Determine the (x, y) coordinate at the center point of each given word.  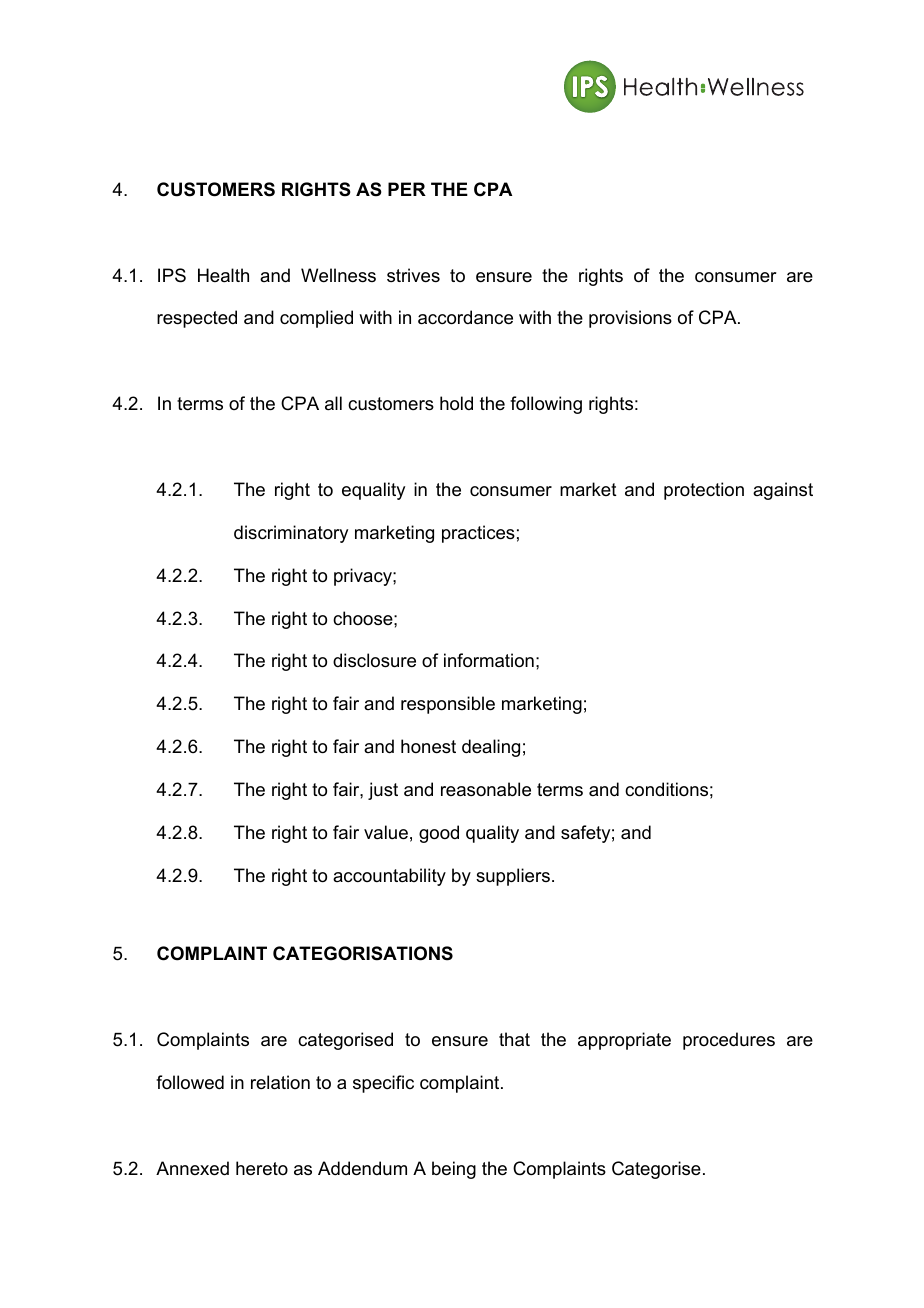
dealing (491, 748)
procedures (729, 1041)
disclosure (374, 660)
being (454, 1170)
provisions (630, 319)
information (489, 660)
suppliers (513, 877)
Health (223, 275)
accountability (389, 877)
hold (456, 403)
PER (407, 189)
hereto (262, 1168)
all (333, 403)
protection (704, 491)
